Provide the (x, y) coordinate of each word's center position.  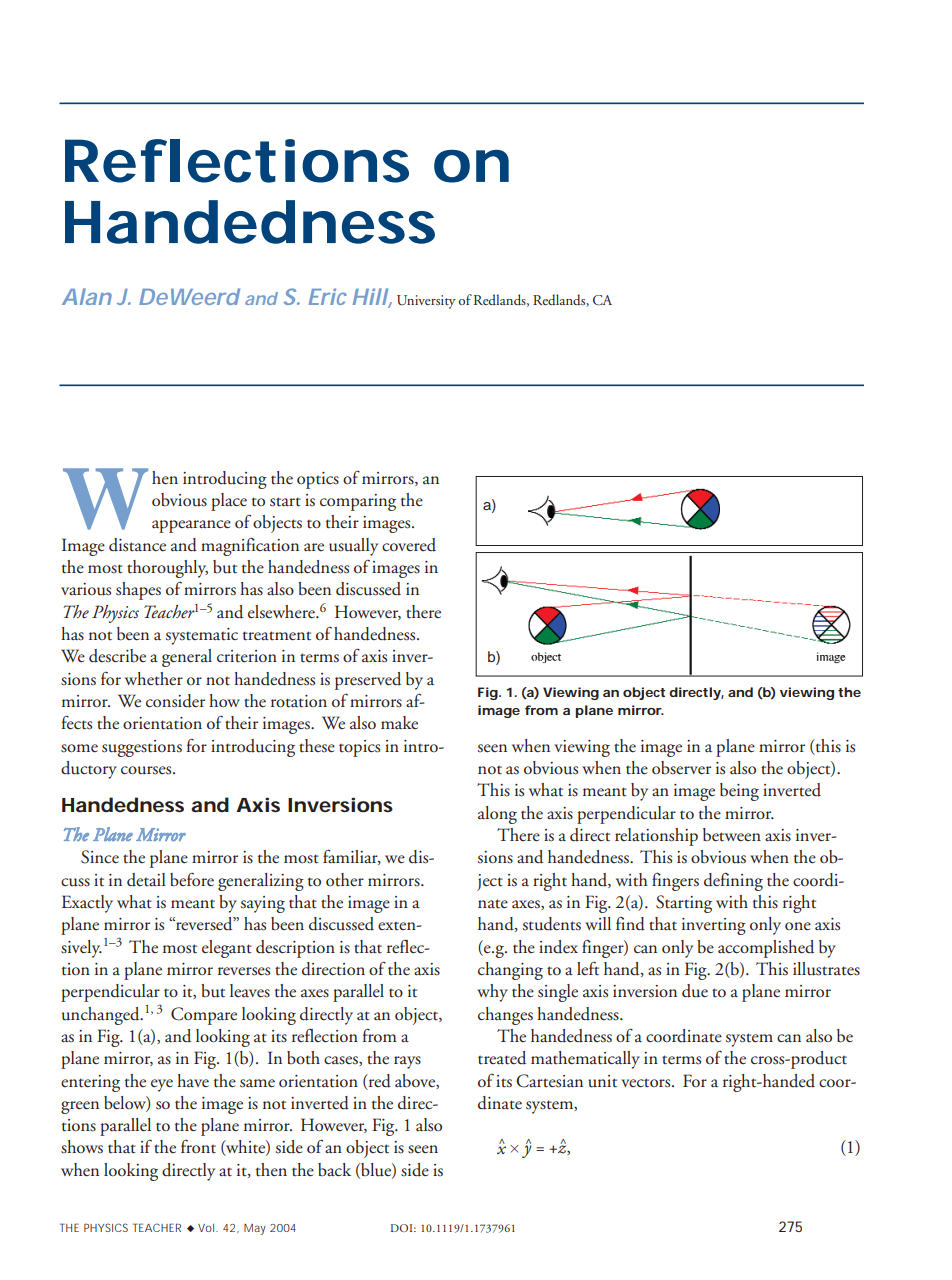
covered (409, 545)
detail (146, 880)
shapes (138, 591)
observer (681, 768)
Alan (87, 296)
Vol (207, 1228)
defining (733, 882)
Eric (327, 296)
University (426, 302)
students (552, 924)
